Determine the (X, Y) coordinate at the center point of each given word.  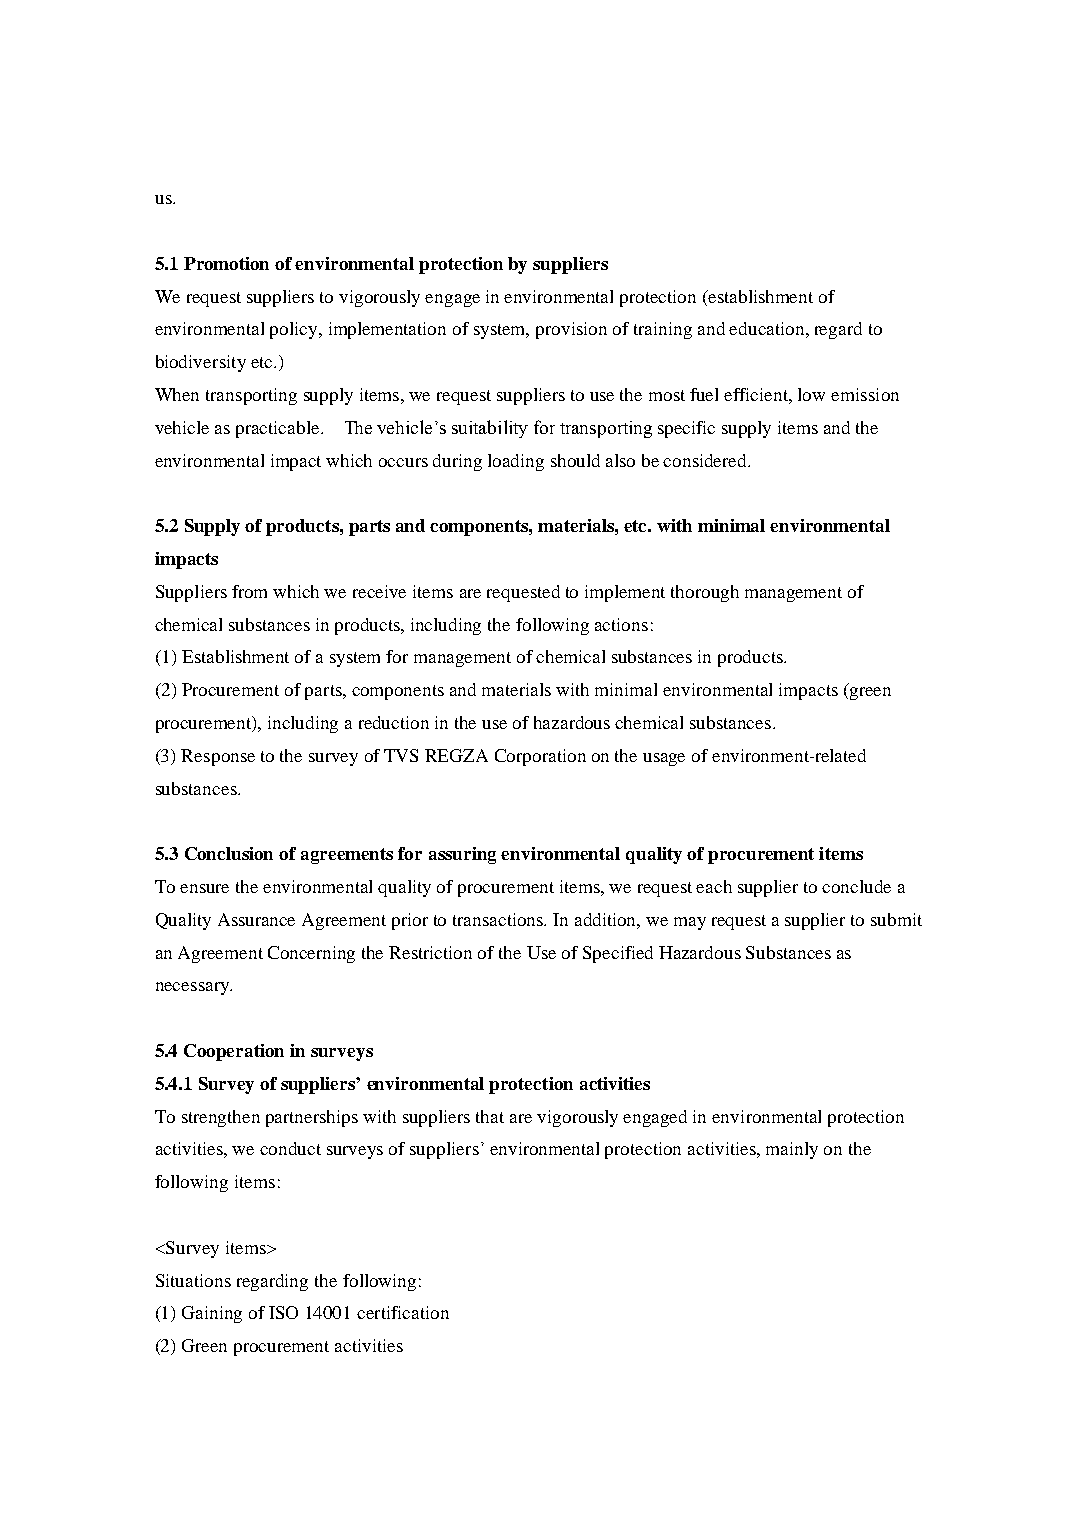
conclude (856, 886)
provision (571, 330)
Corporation (540, 757)
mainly (792, 1150)
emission (865, 394)
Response (218, 757)
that (490, 1116)
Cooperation (234, 1052)
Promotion (226, 263)
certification (403, 1312)
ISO (283, 1312)
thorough (705, 593)
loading (516, 462)
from (249, 591)
